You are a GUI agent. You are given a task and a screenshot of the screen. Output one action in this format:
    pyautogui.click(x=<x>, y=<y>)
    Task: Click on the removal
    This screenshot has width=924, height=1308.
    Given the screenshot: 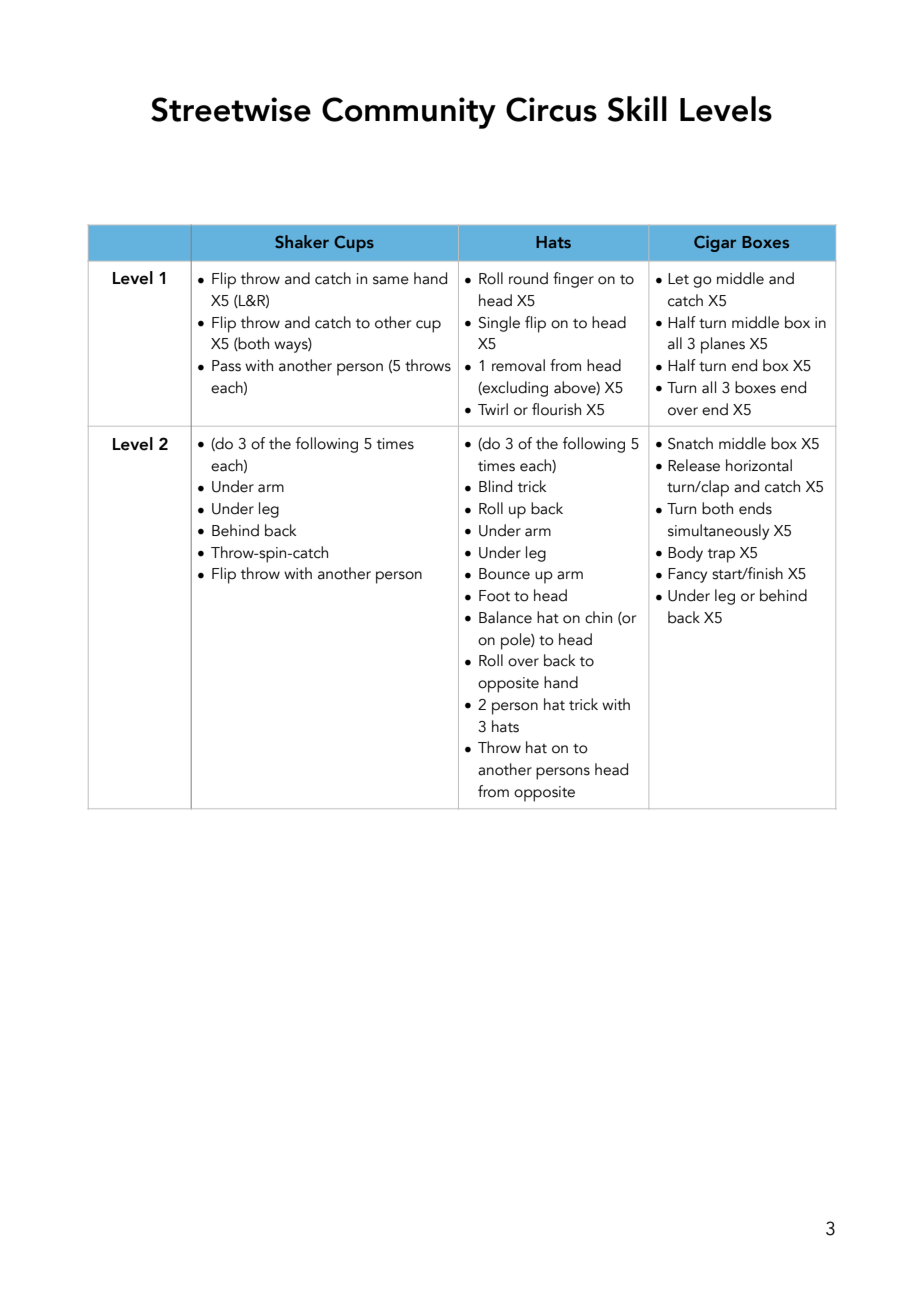 What is the action you would take?
    pyautogui.click(x=518, y=365)
